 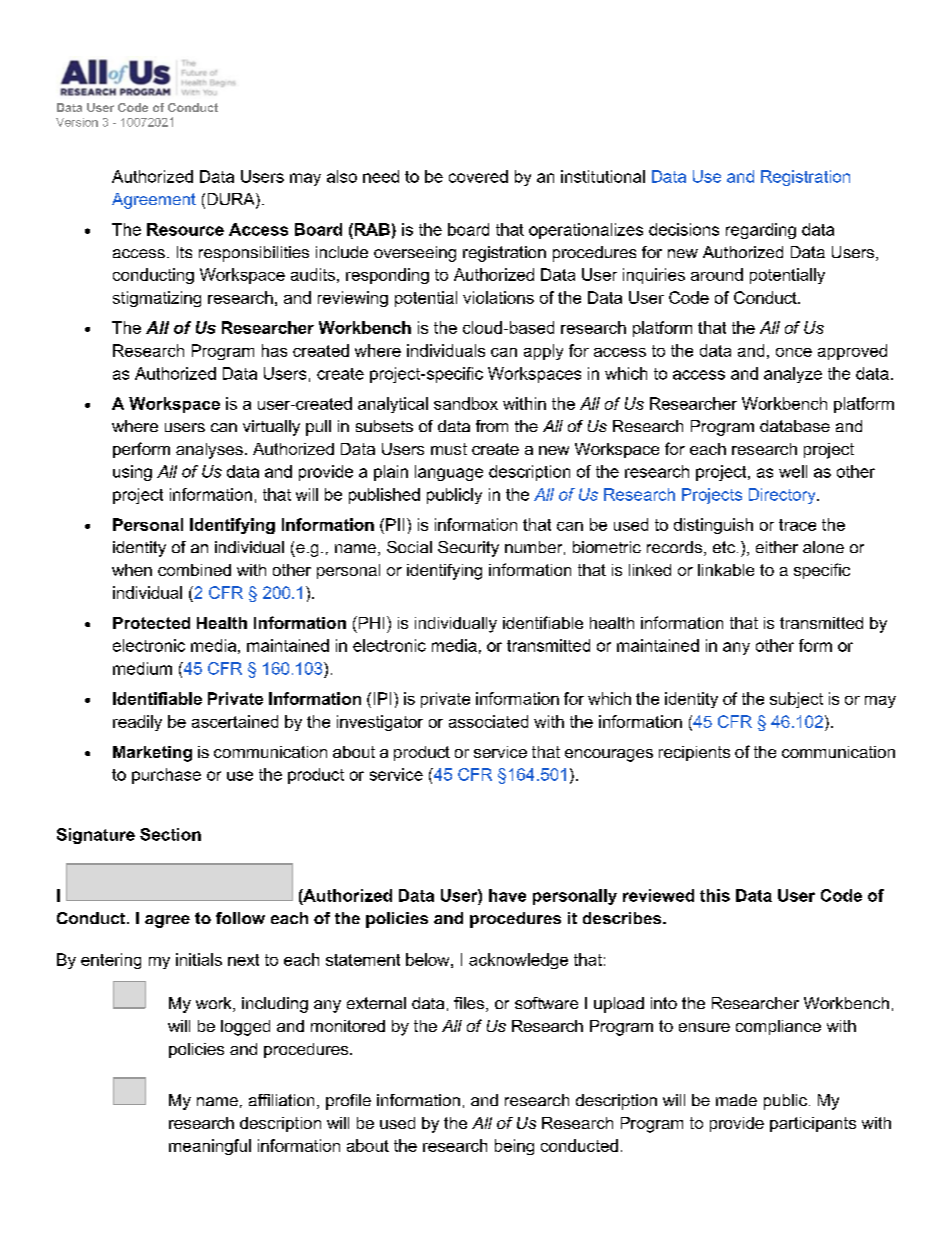 I want to click on Protected, so click(x=151, y=623).
